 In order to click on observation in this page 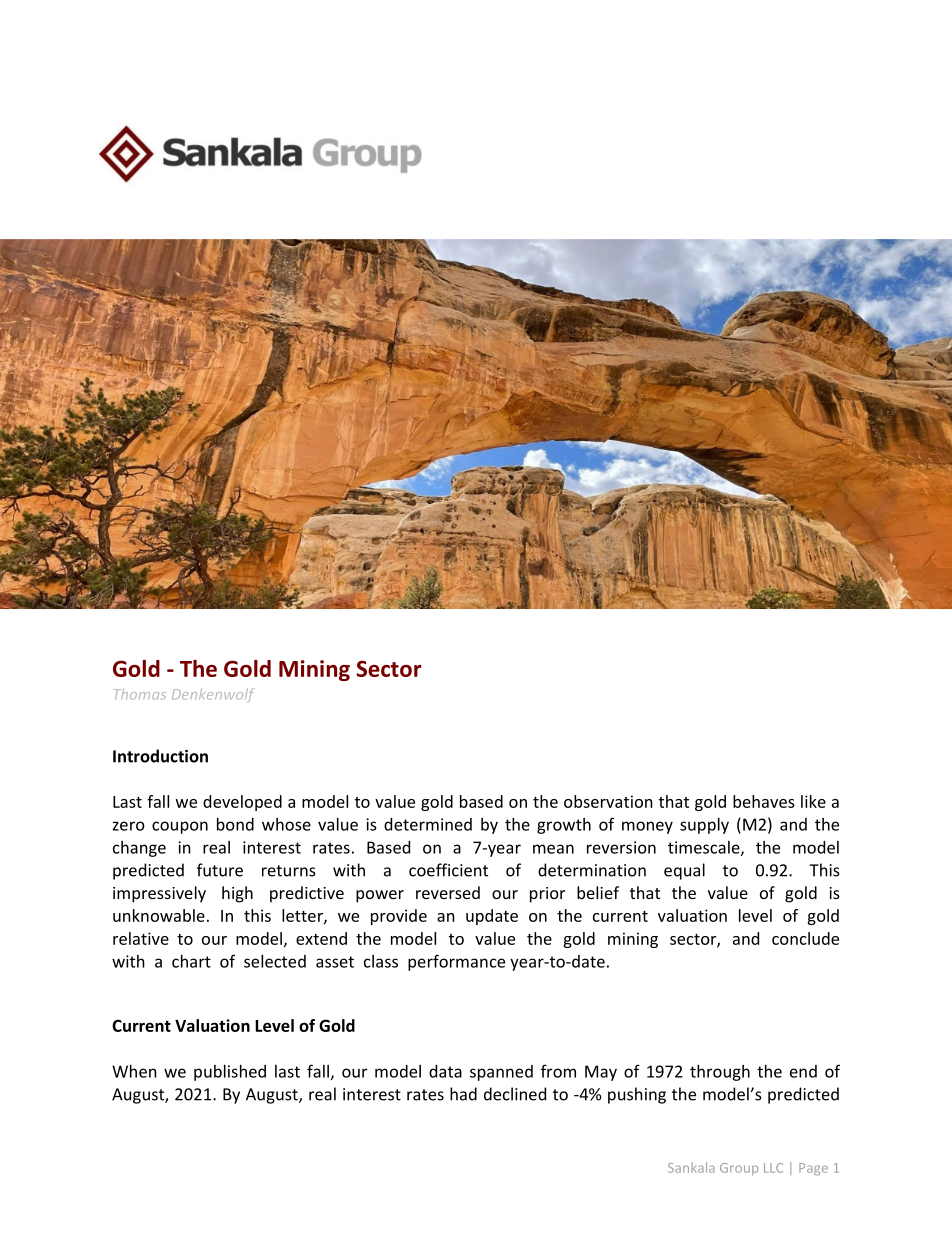, I will do `click(608, 801)`.
